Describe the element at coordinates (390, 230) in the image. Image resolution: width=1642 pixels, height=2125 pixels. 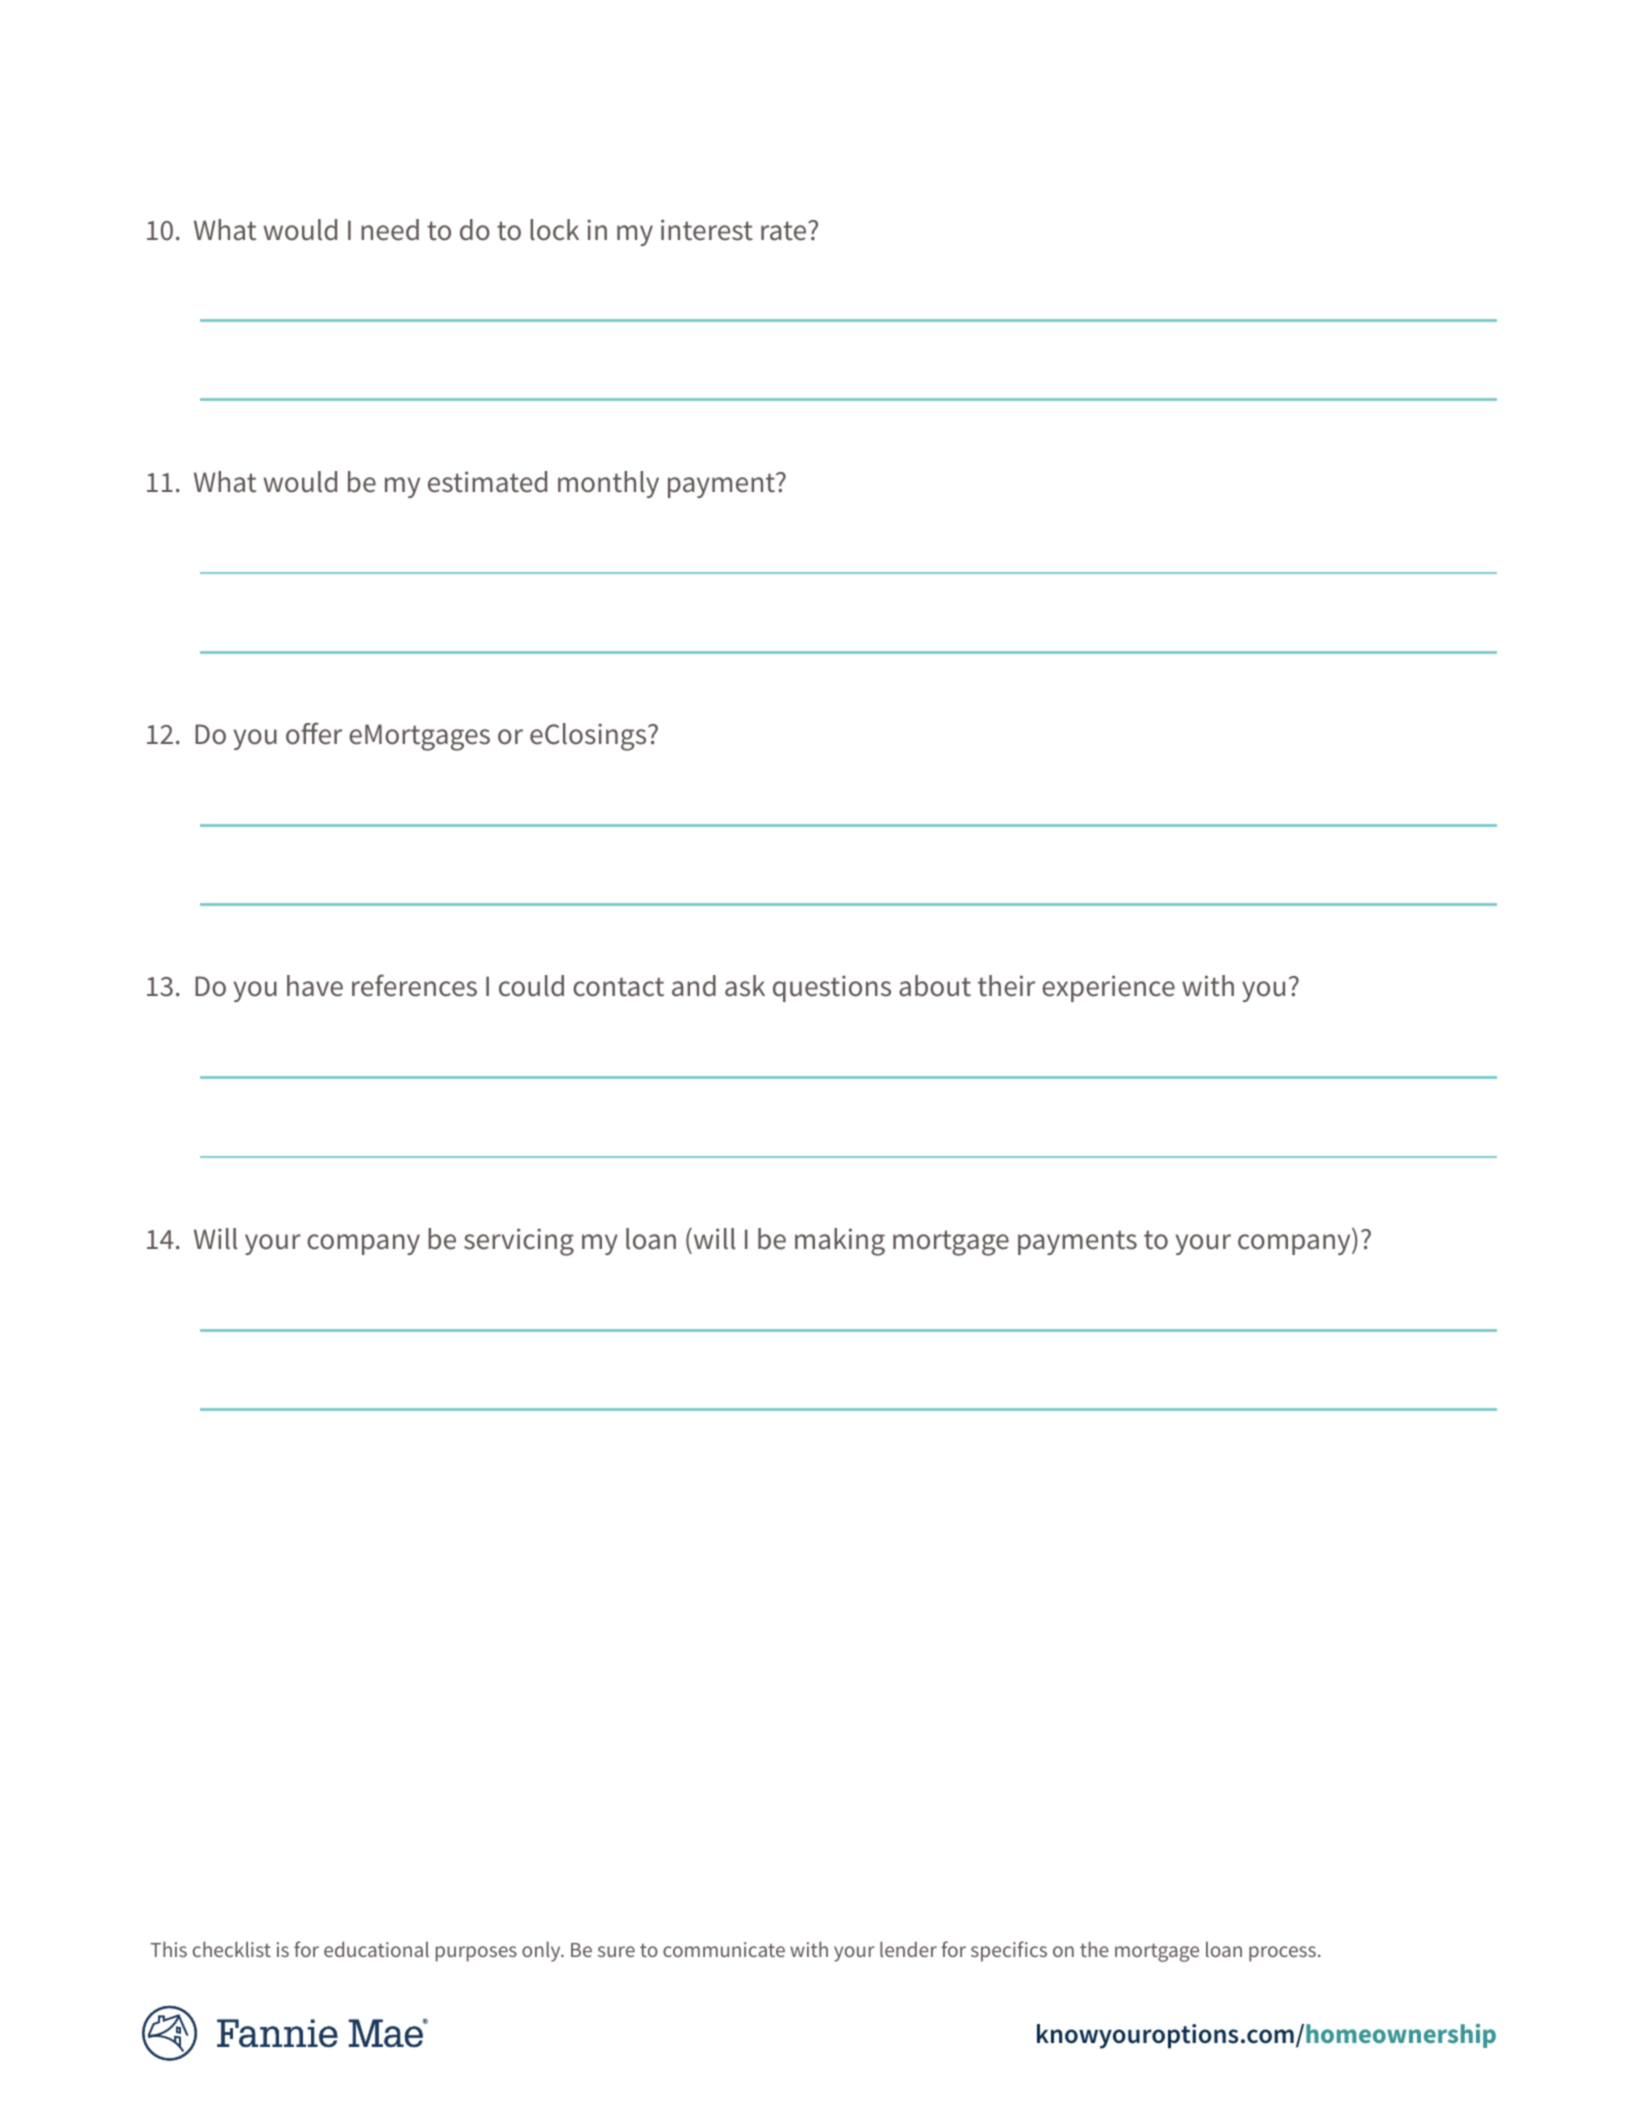
I see `need` at that location.
